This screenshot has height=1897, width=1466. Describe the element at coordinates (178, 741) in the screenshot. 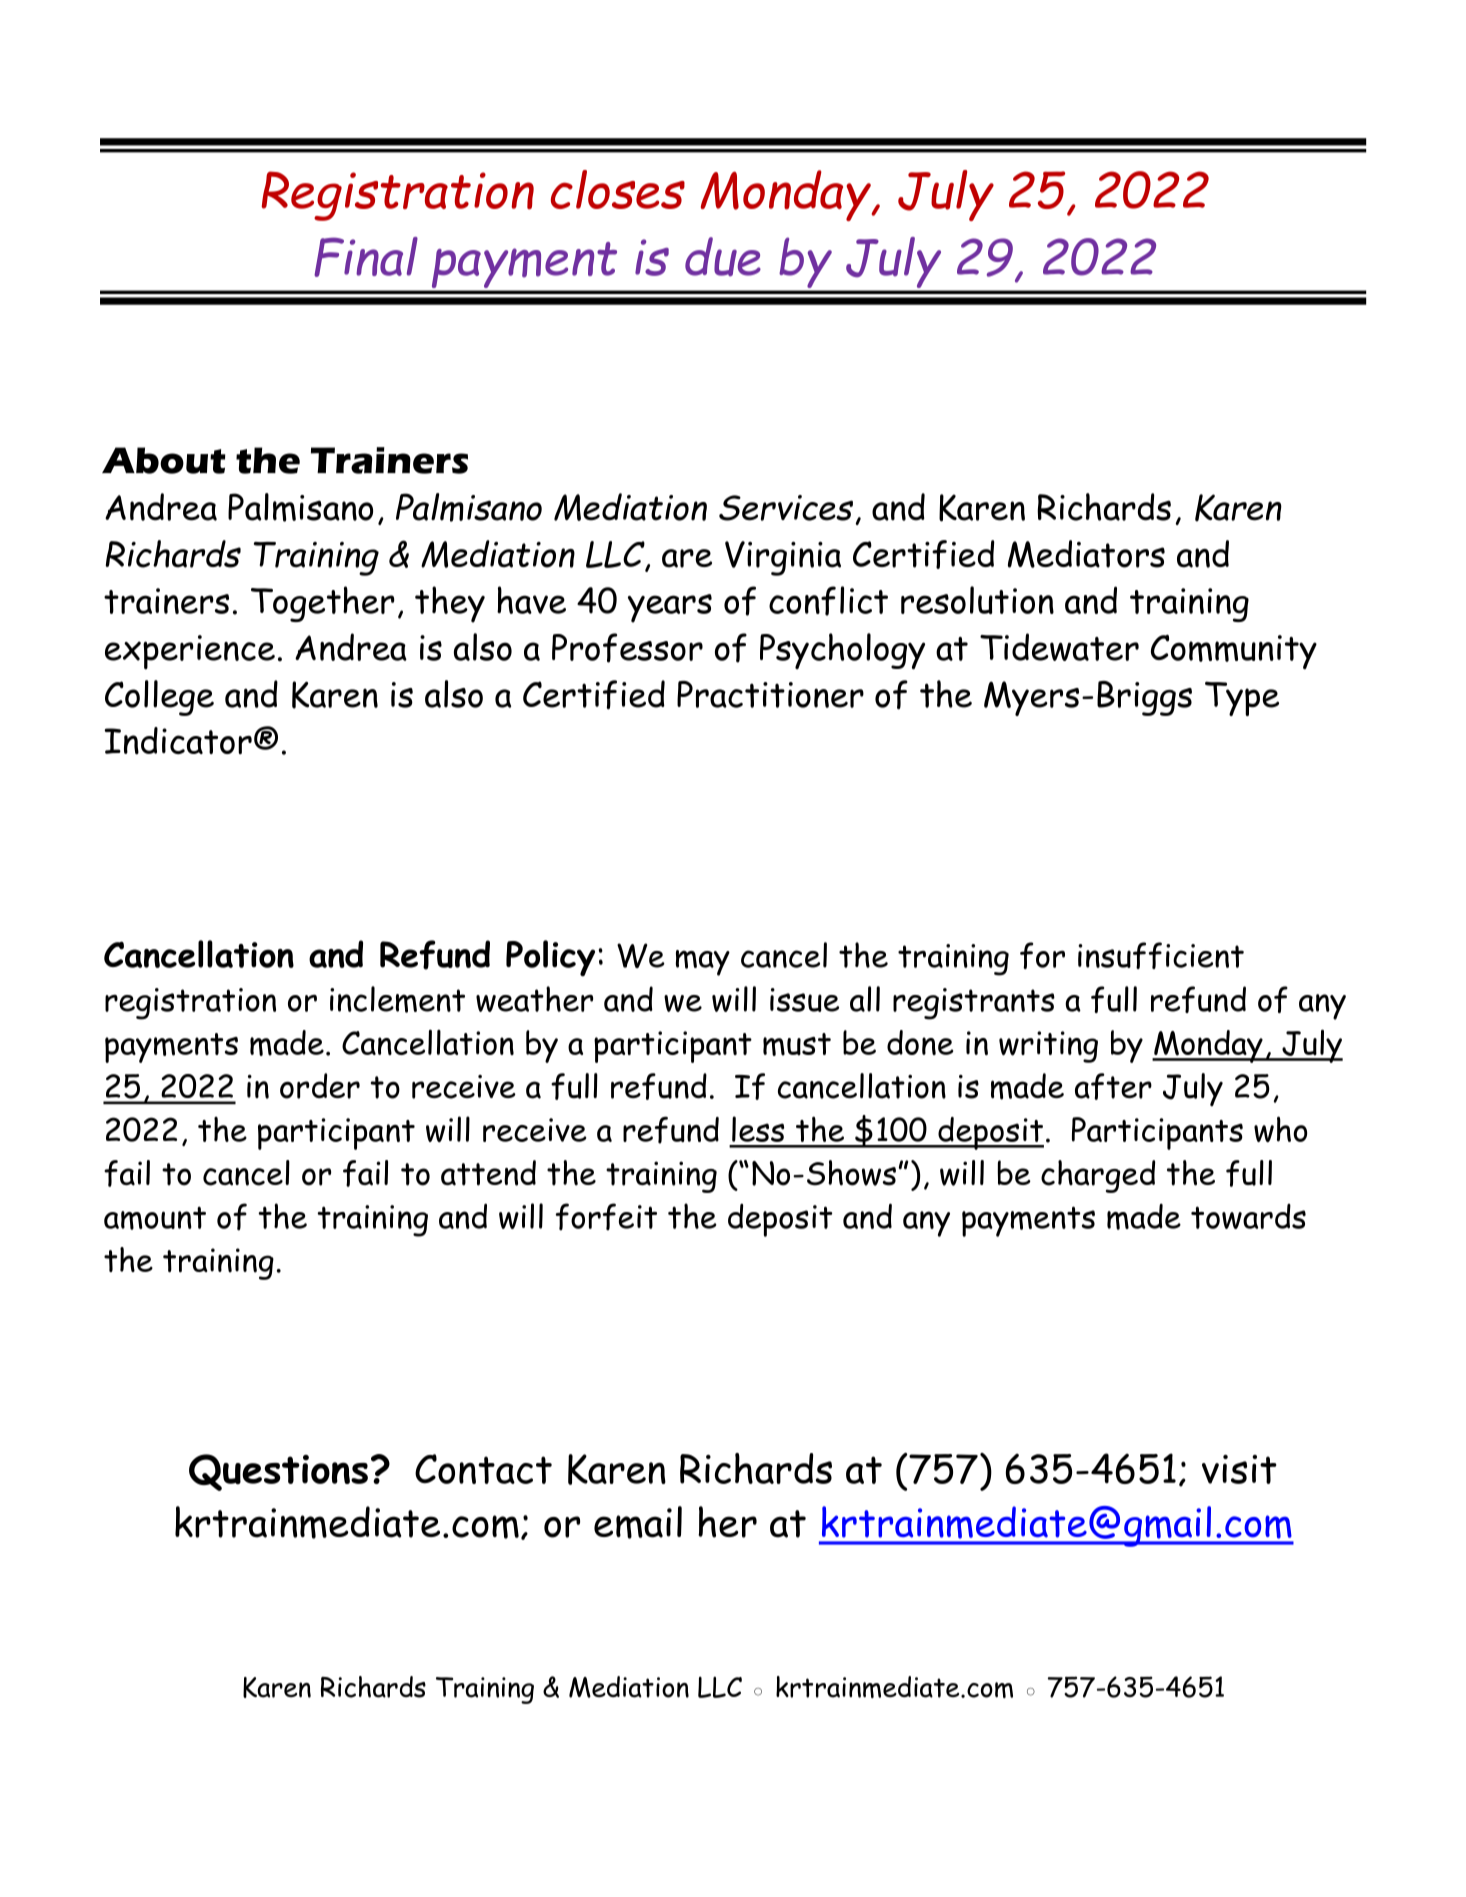

I see `Indicator` at that location.
